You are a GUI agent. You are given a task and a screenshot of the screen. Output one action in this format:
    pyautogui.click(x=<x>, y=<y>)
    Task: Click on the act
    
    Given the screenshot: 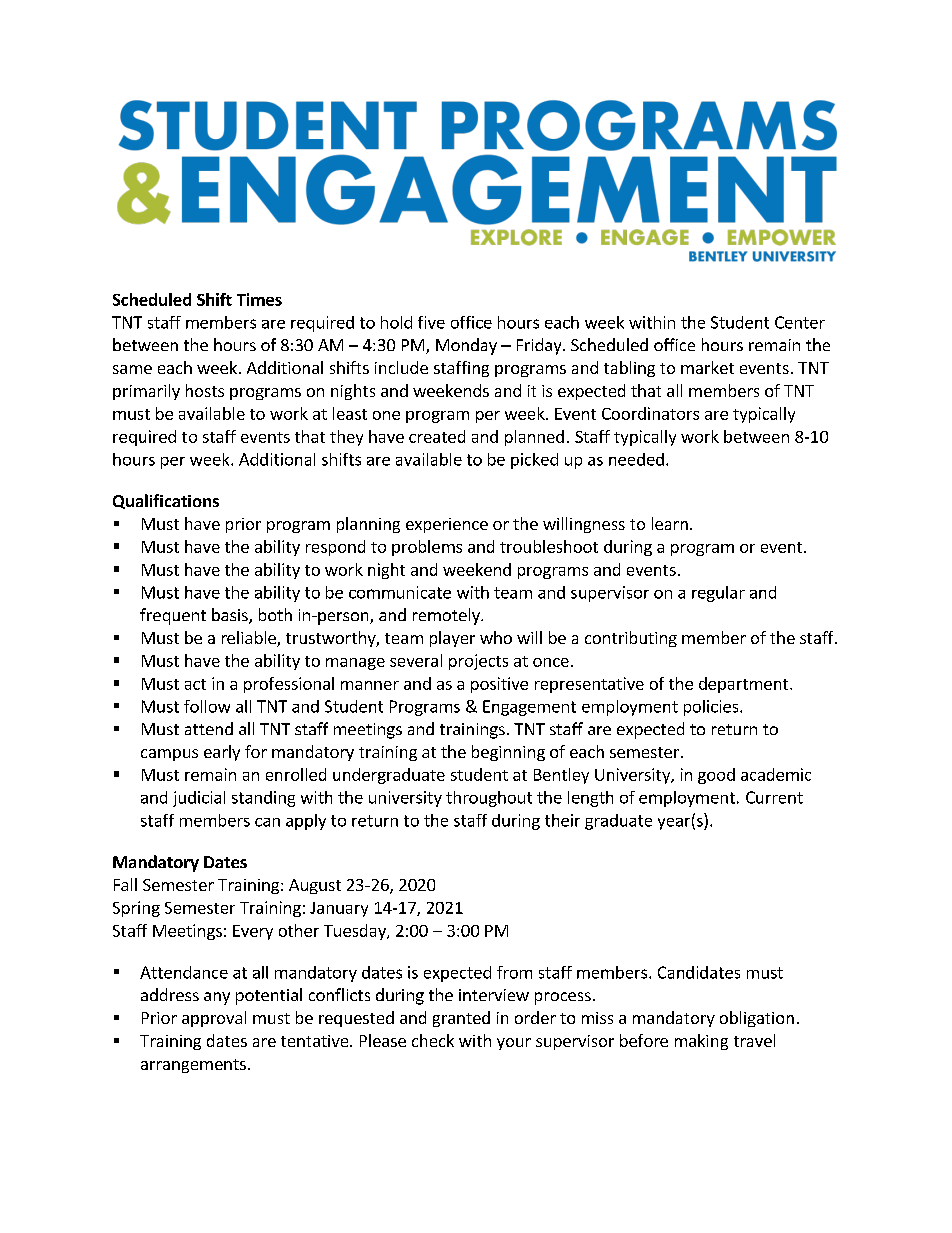 What is the action you would take?
    pyautogui.click(x=195, y=684)
